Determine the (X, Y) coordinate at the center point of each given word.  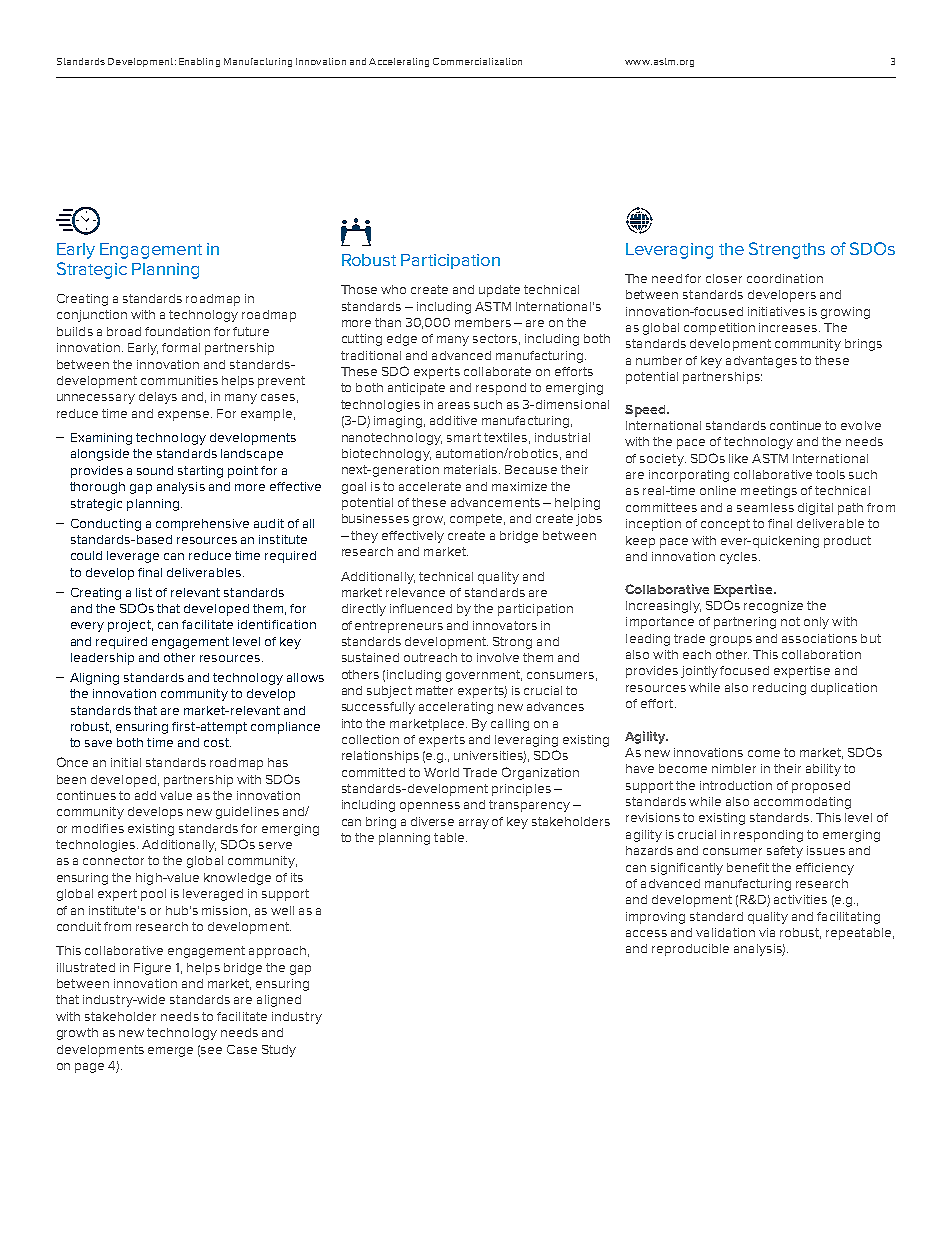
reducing (779, 689)
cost (217, 742)
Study (279, 1051)
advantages (761, 362)
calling (510, 725)
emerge (170, 1052)
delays (158, 398)
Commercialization (477, 61)
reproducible (690, 950)
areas (454, 405)
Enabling (199, 62)
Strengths (787, 250)
